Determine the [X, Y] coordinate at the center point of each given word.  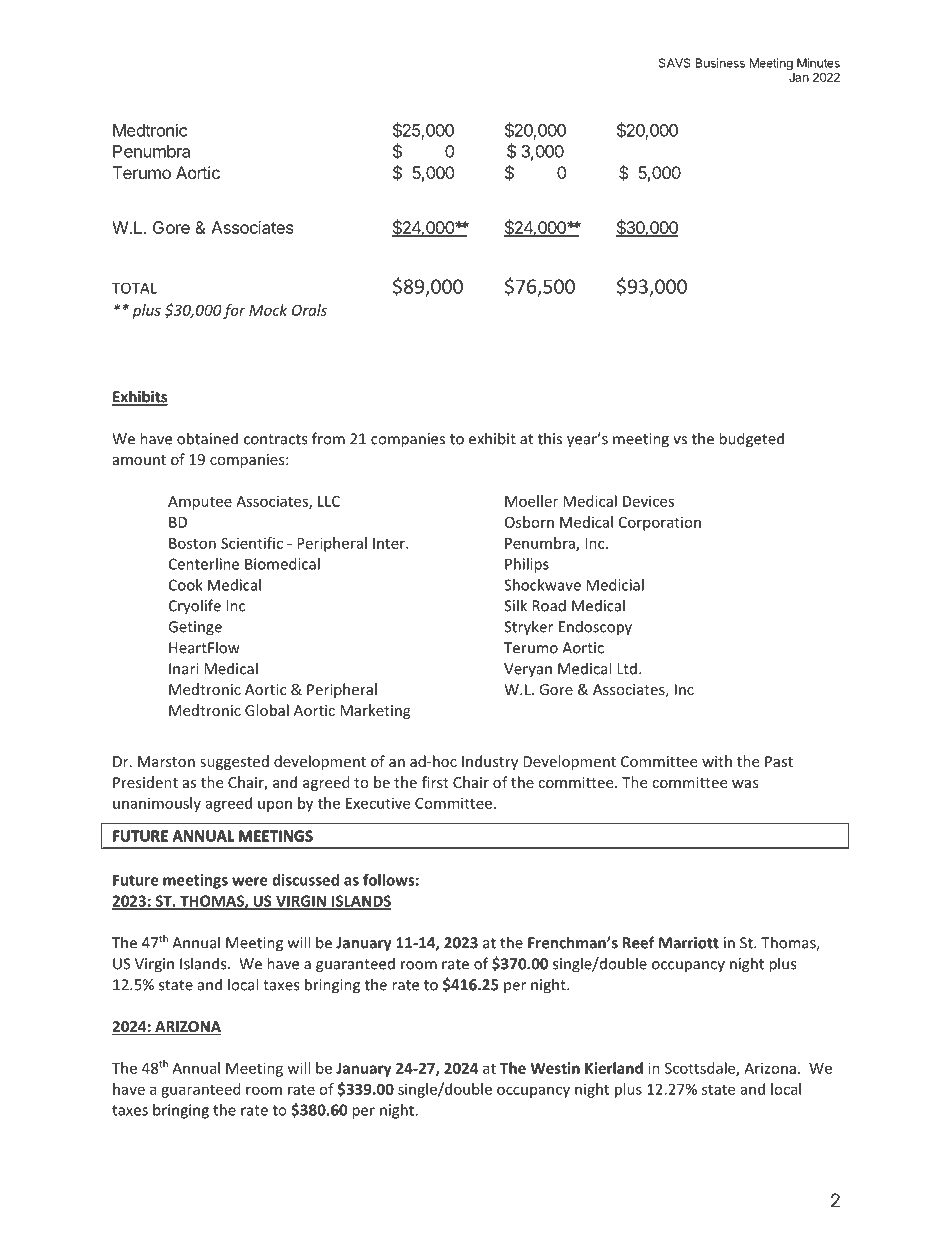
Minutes [818, 63]
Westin [555, 1068]
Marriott [689, 943]
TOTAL [134, 288]
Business [720, 63]
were [249, 881]
